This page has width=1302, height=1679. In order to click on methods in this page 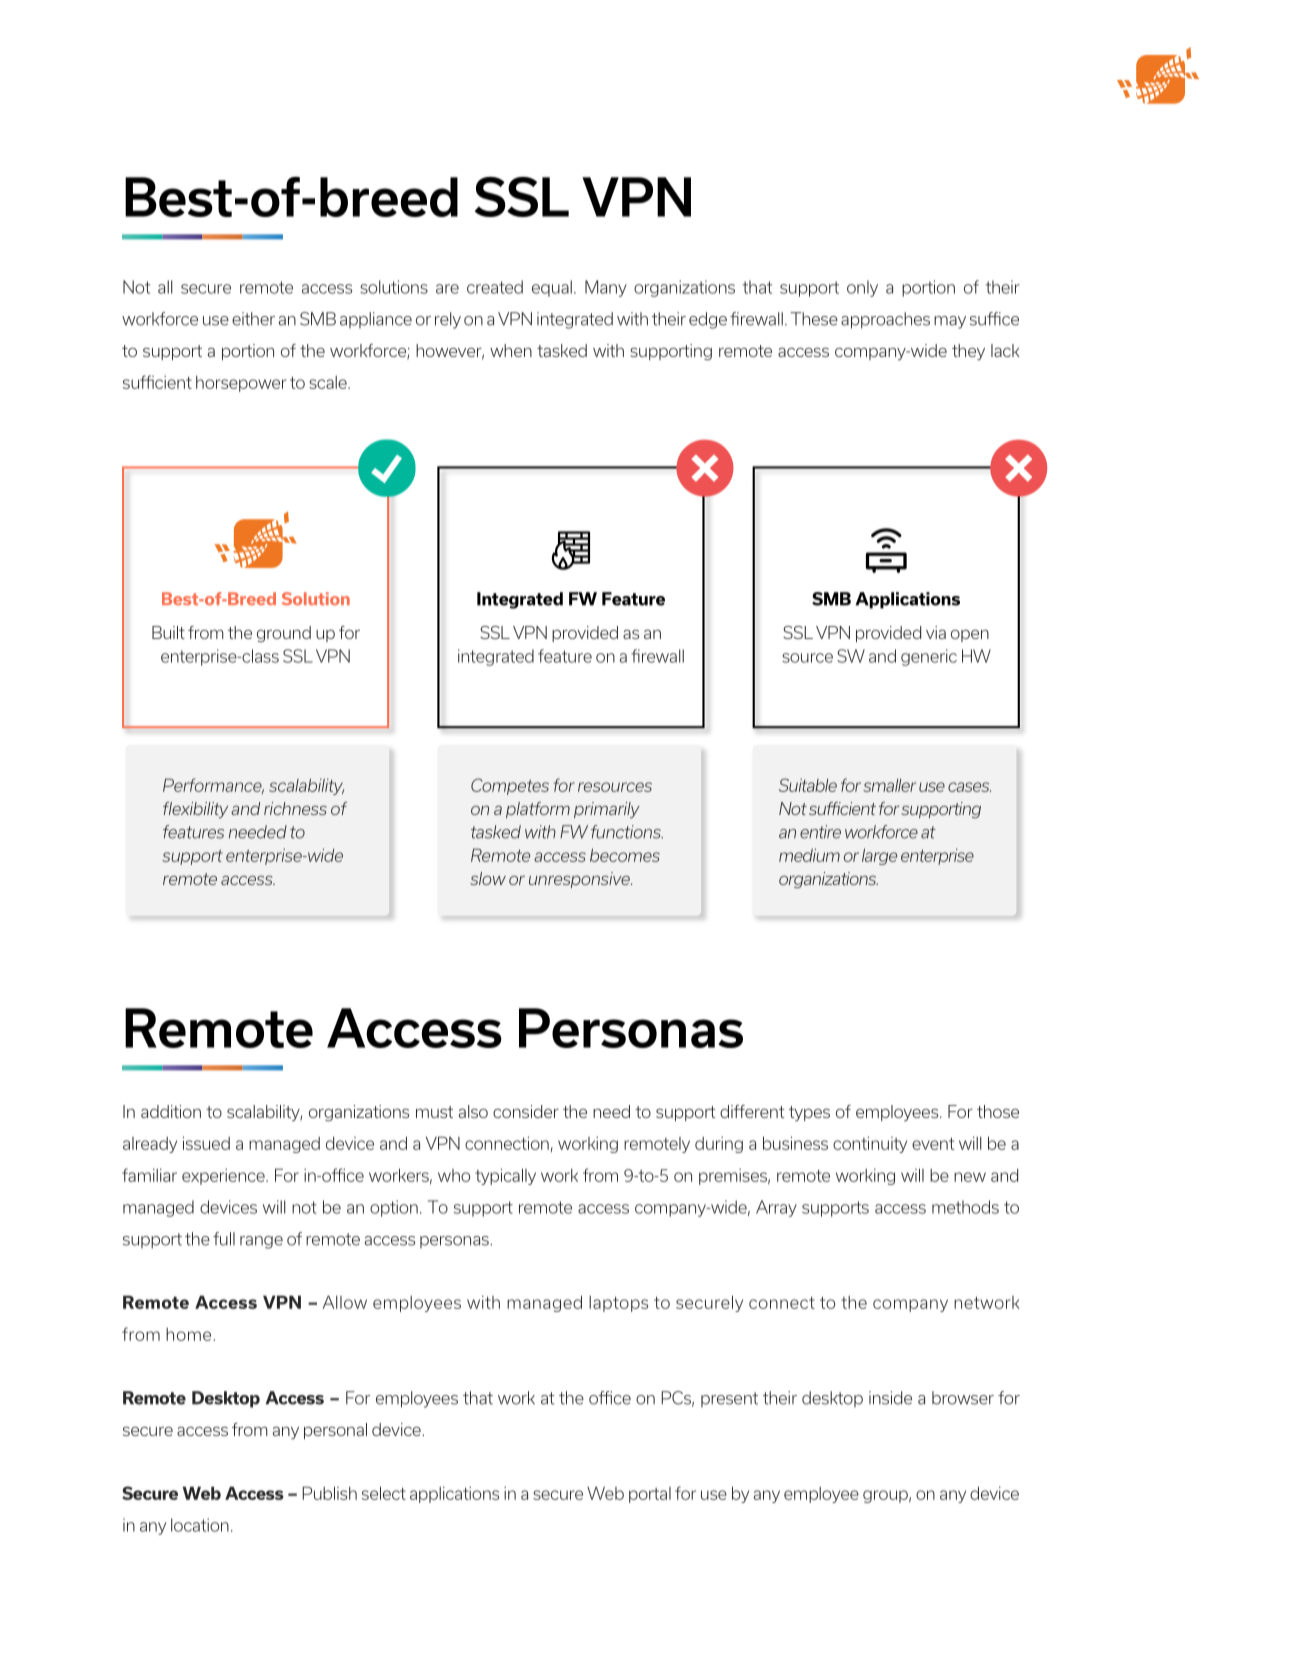, I will do `click(965, 1207)`.
